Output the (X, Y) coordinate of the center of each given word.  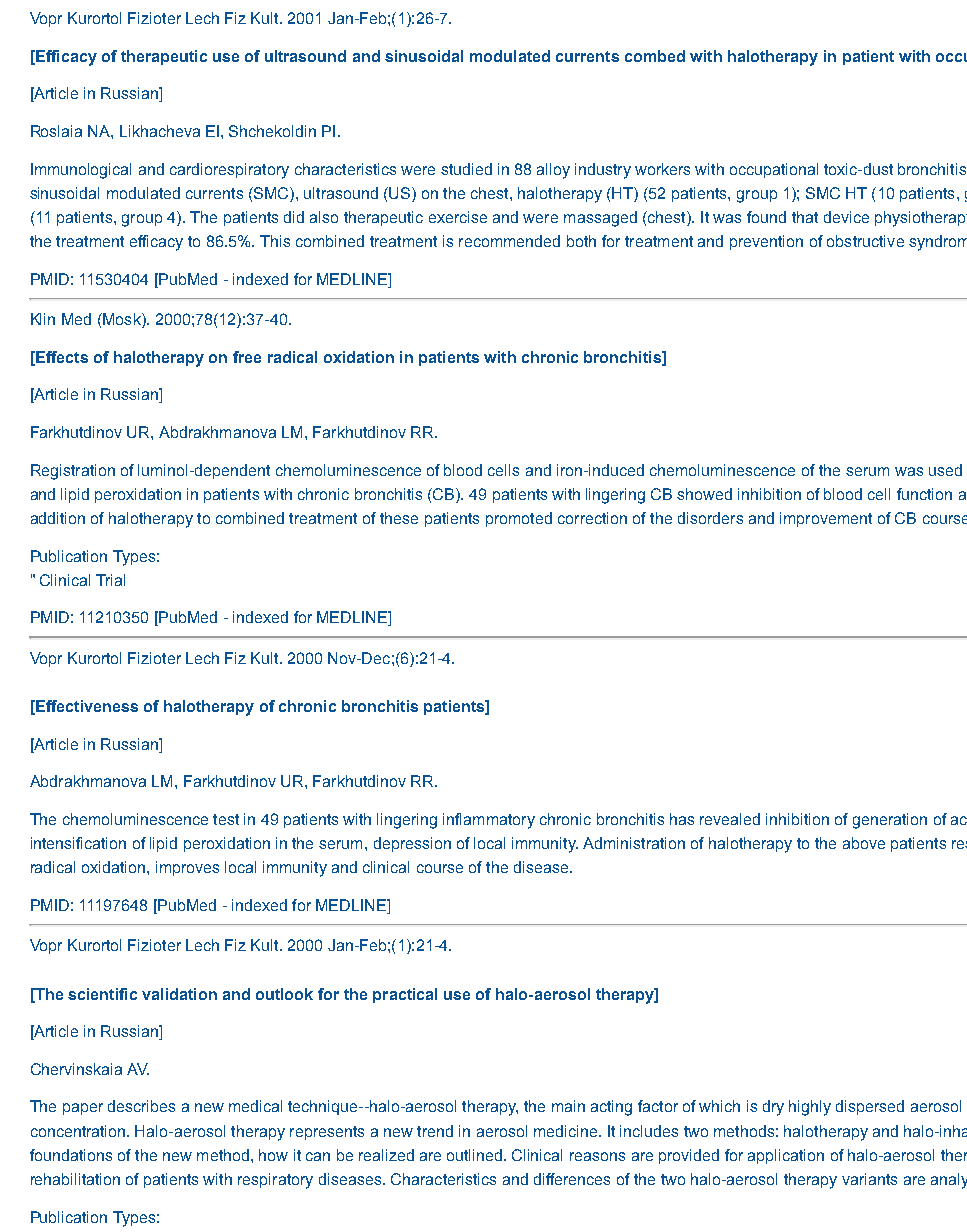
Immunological (81, 171)
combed (655, 56)
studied (466, 169)
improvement (826, 519)
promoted (519, 519)
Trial (110, 580)
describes (141, 1106)
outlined (476, 1155)
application (786, 1156)
